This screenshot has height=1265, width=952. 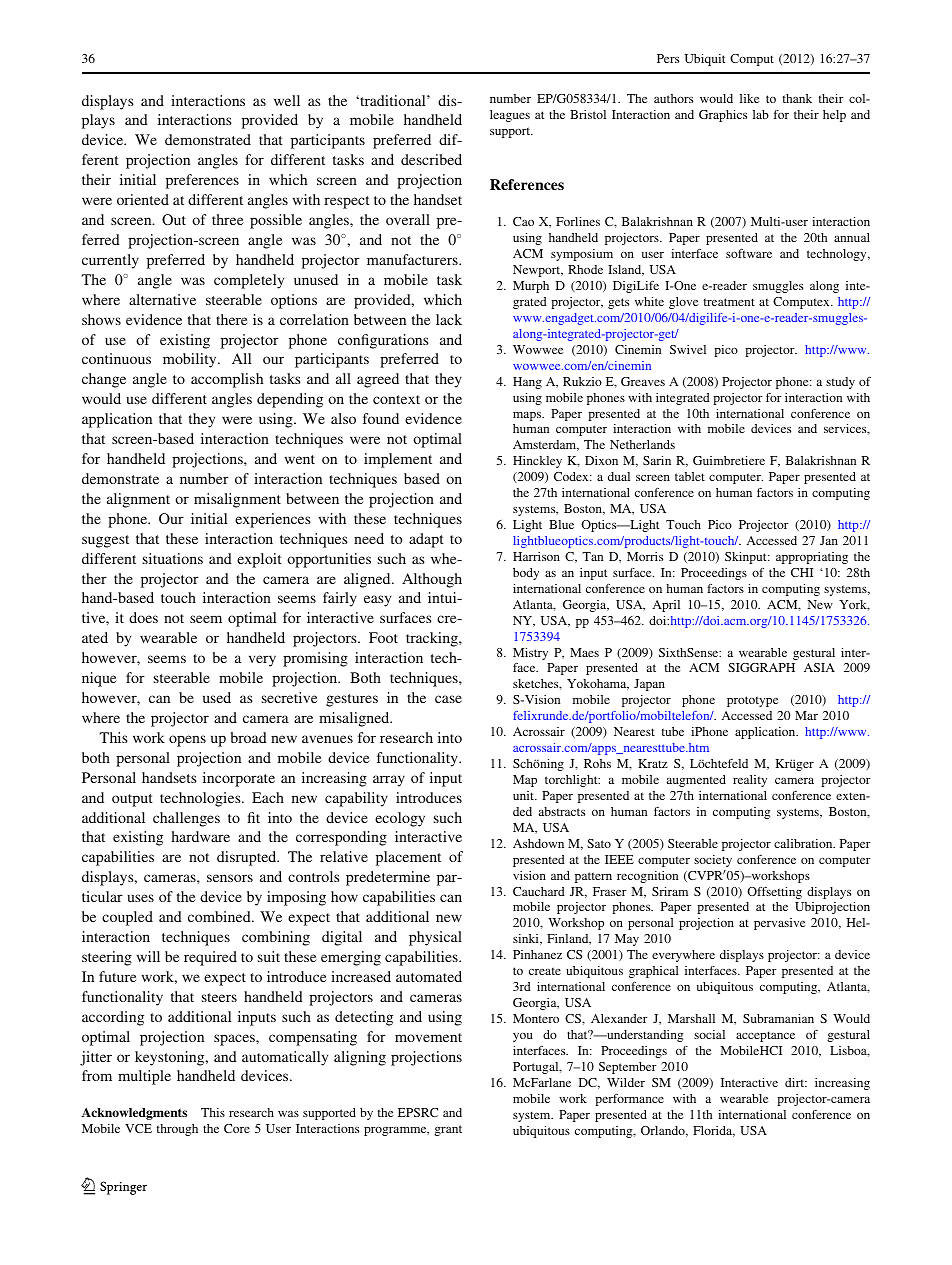 I want to click on lab, so click(x=761, y=114).
